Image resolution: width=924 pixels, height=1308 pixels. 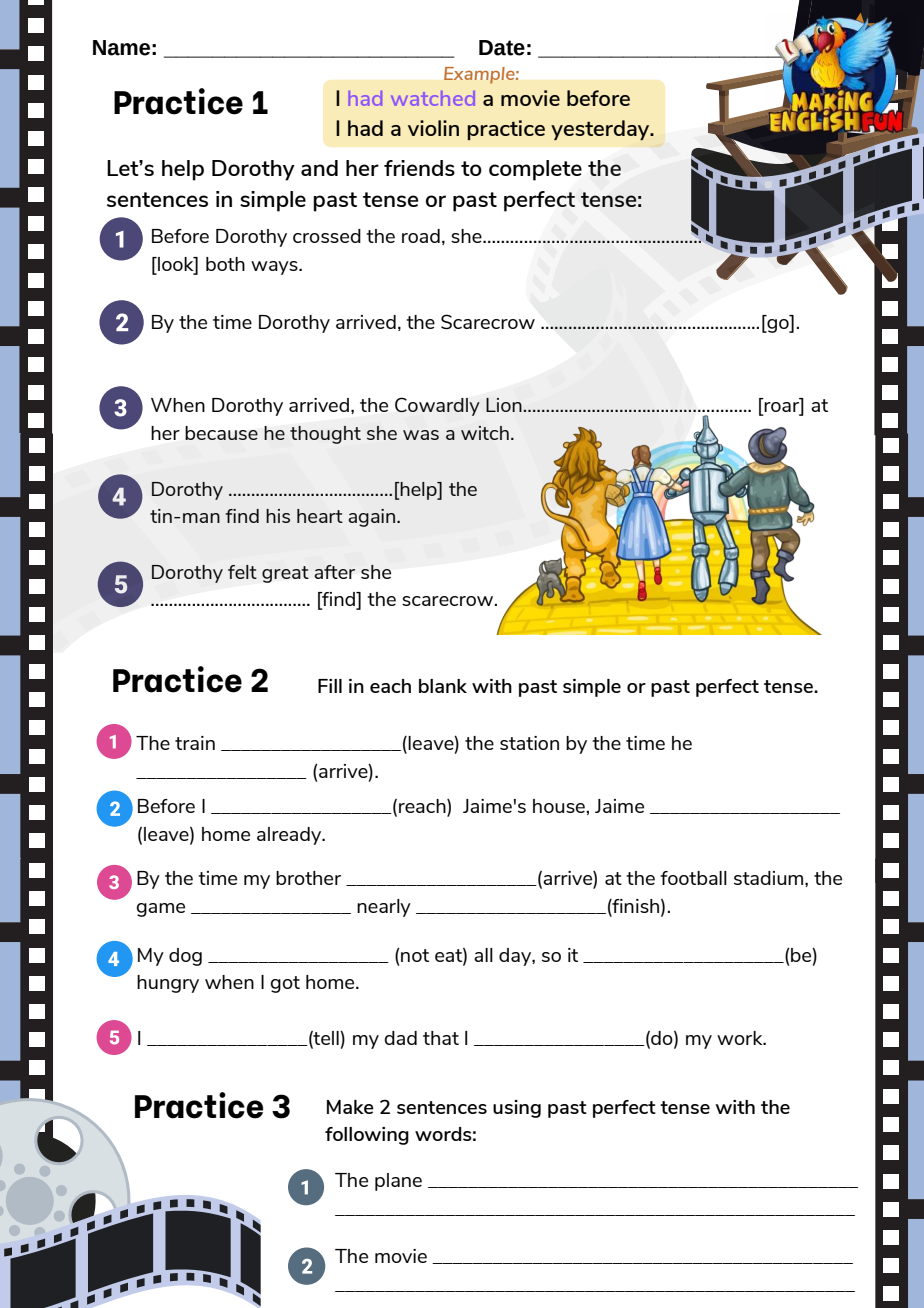 I want to click on Make, so click(x=350, y=1107).
